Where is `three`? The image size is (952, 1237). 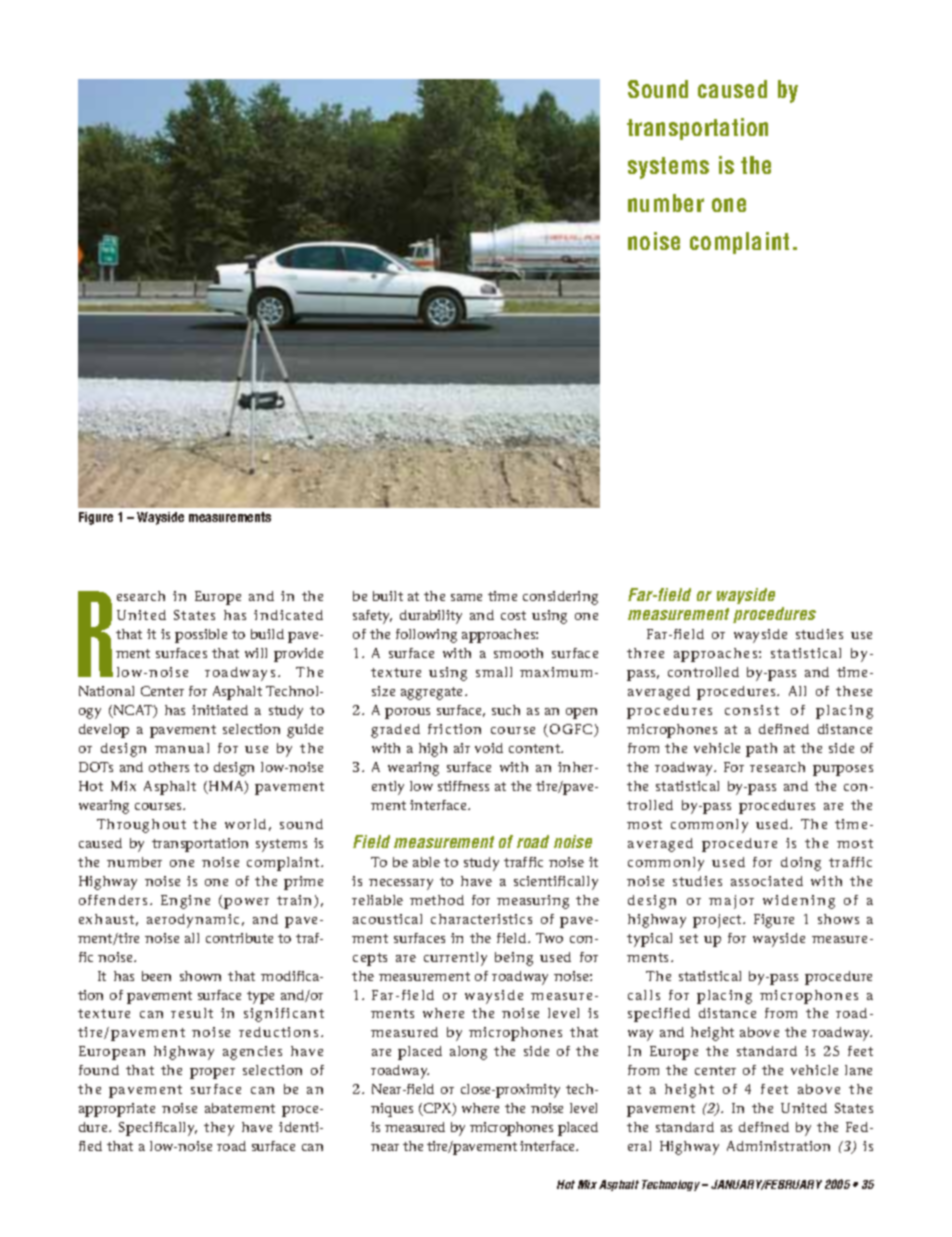
three is located at coordinates (645, 653).
